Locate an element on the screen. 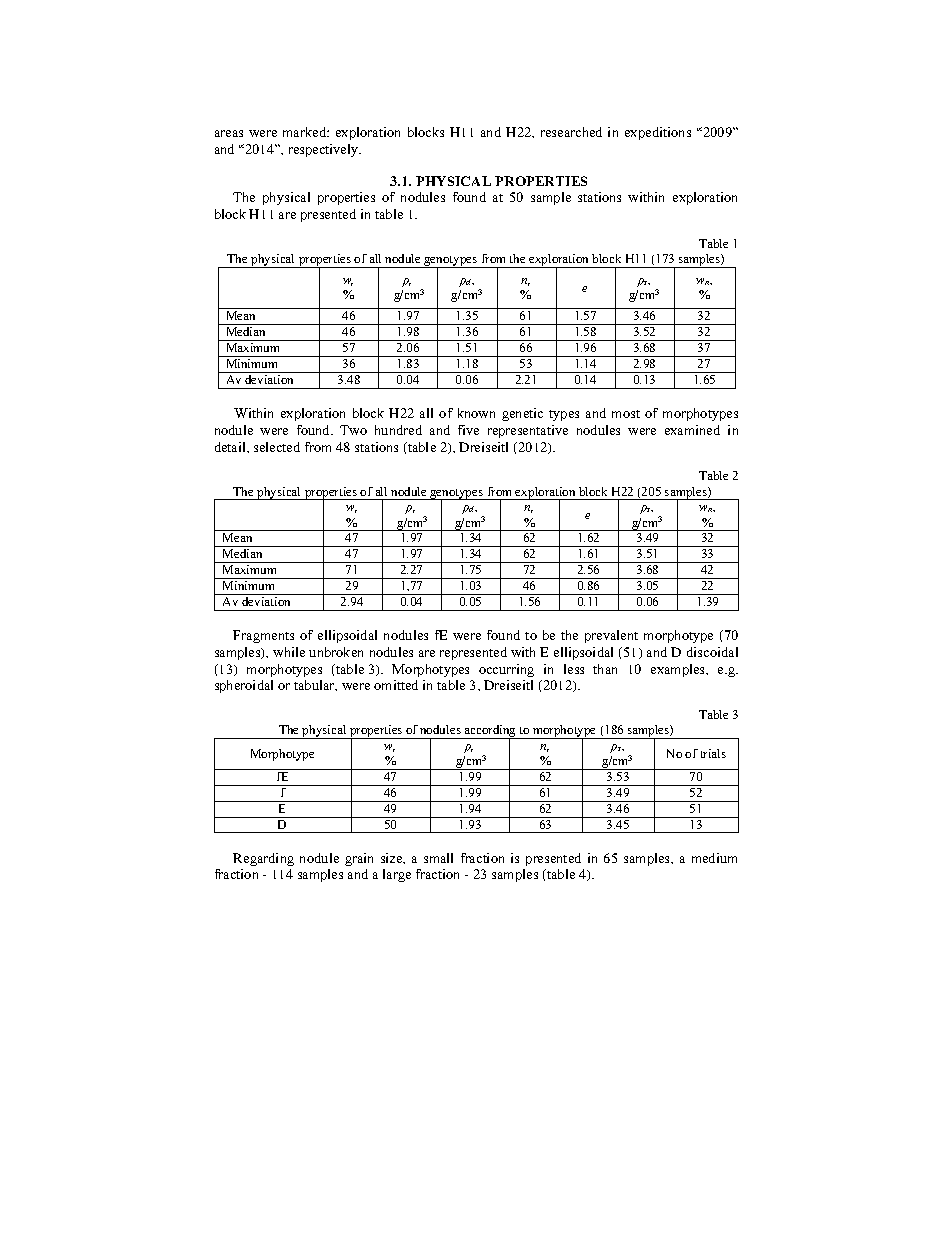 The height and width of the screenshot is (1233, 952). according is located at coordinates (490, 732).
